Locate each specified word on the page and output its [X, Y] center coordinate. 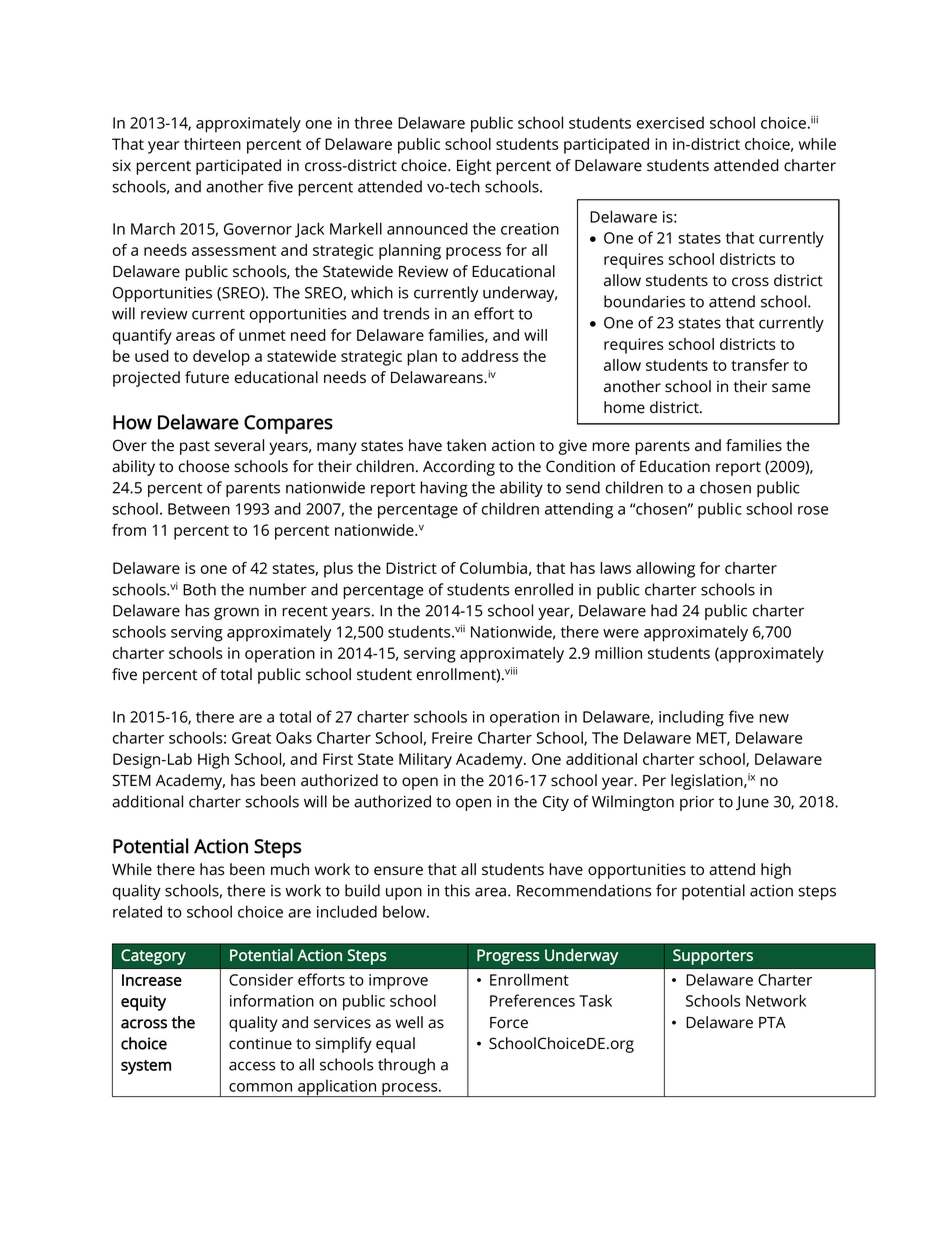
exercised [670, 122]
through [406, 1066]
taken [466, 445]
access [252, 1066]
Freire [452, 738]
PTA [772, 1022]
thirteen [212, 144]
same [791, 388]
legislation [708, 782]
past [195, 448]
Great [251, 738]
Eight [474, 167]
